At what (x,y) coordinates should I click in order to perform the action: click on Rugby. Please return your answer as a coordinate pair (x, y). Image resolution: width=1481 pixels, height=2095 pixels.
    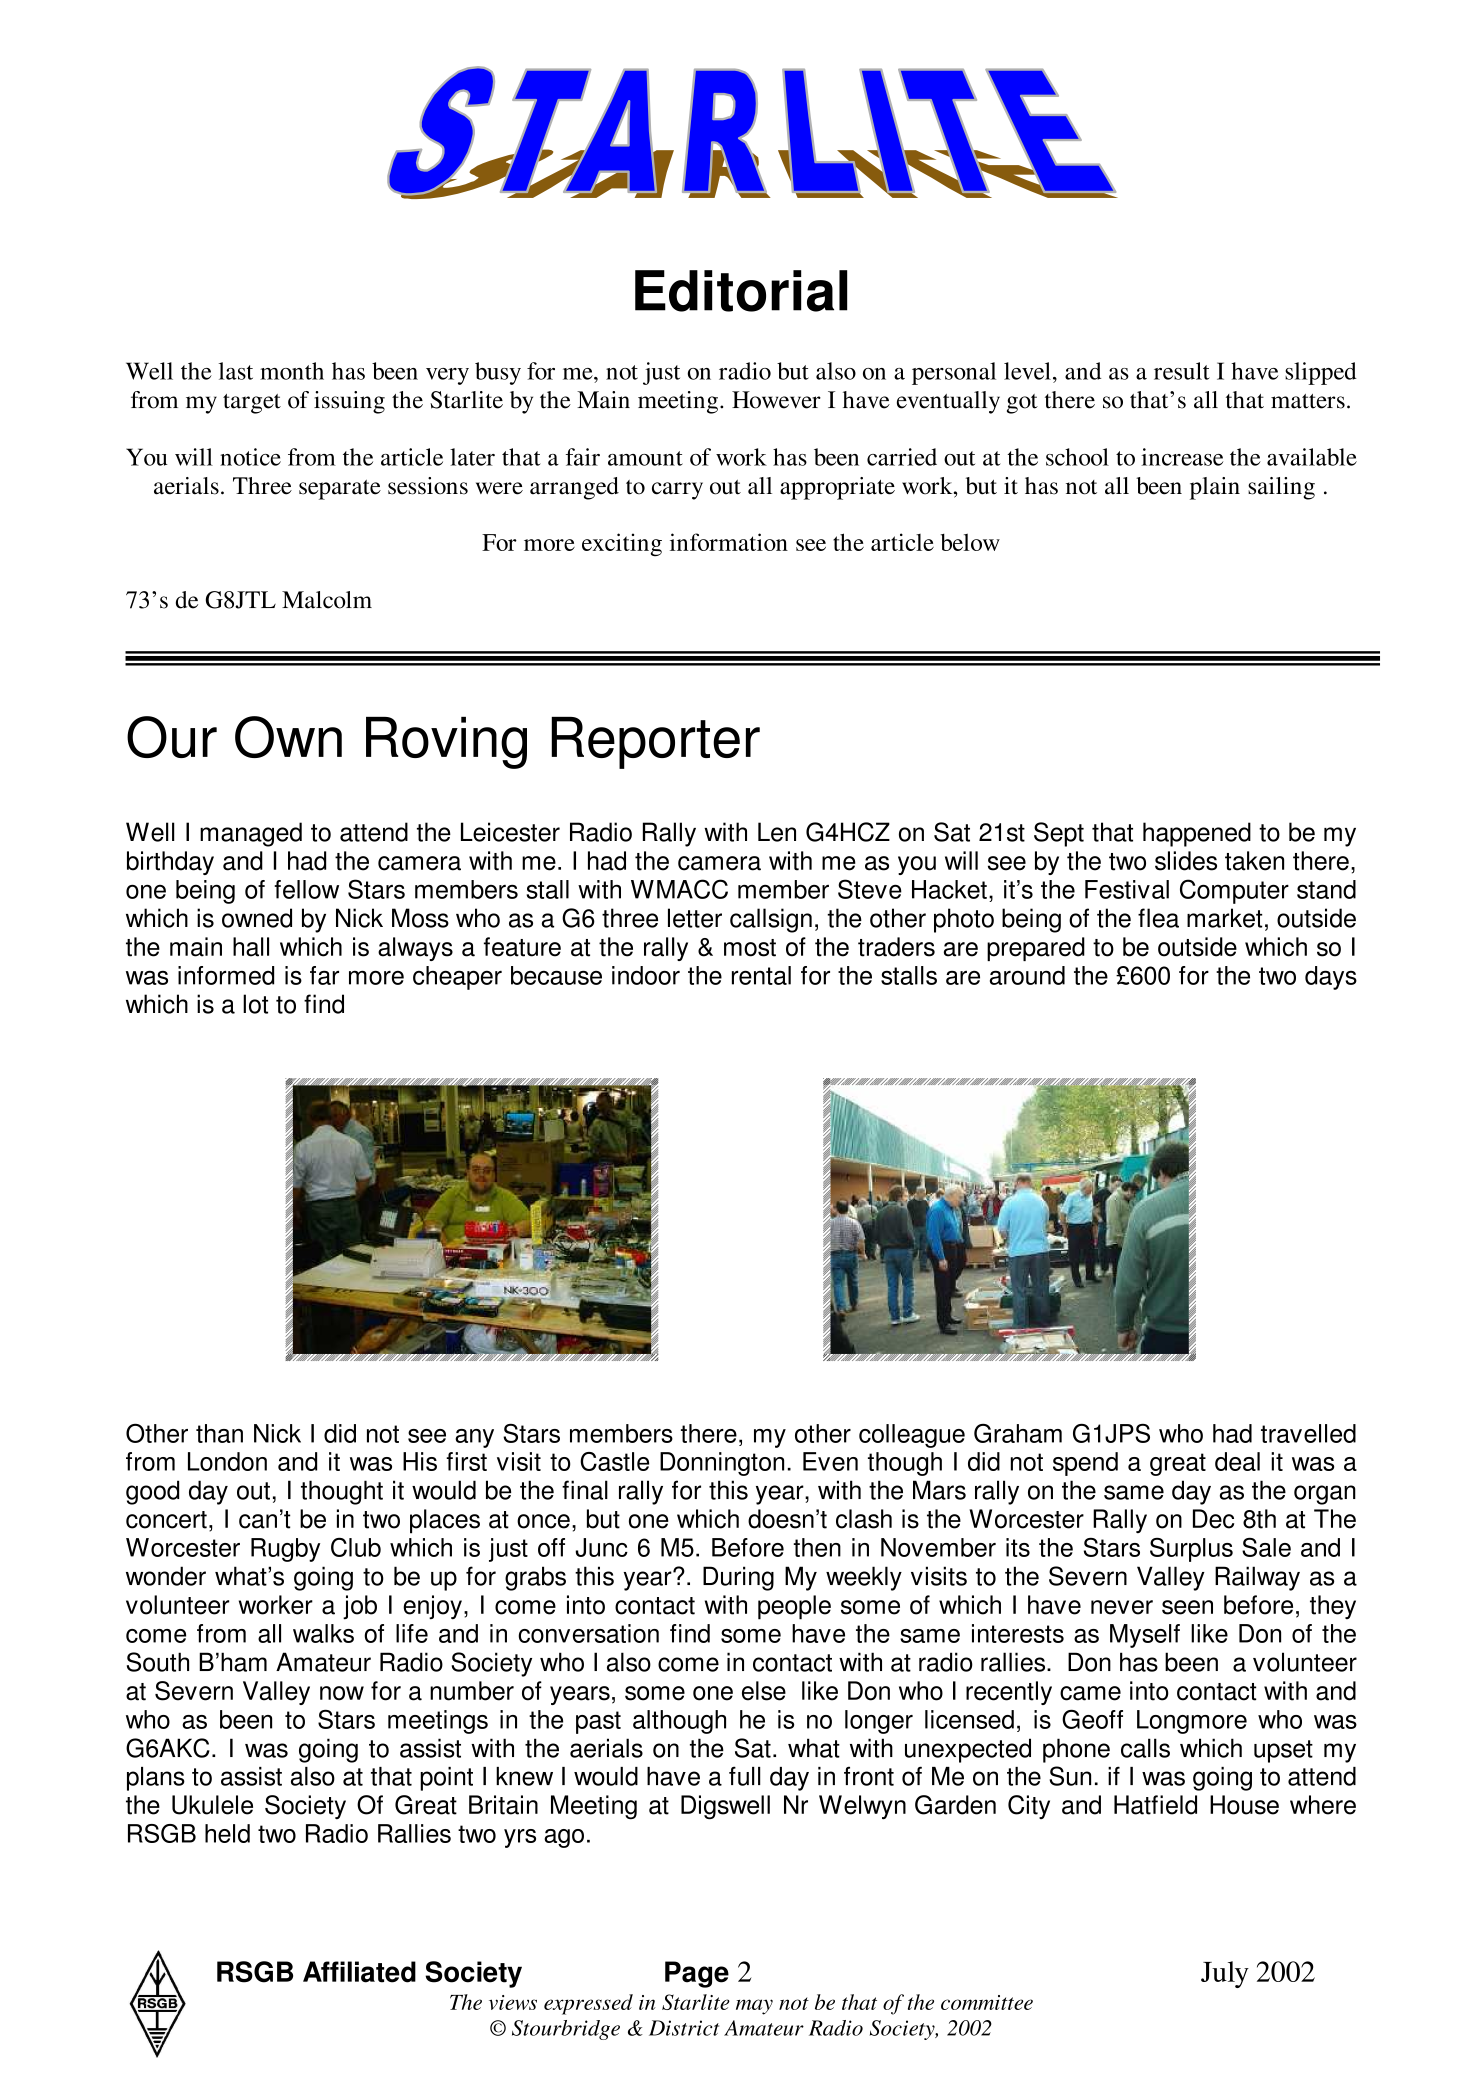
    Looking at the image, I should click on (285, 1550).
